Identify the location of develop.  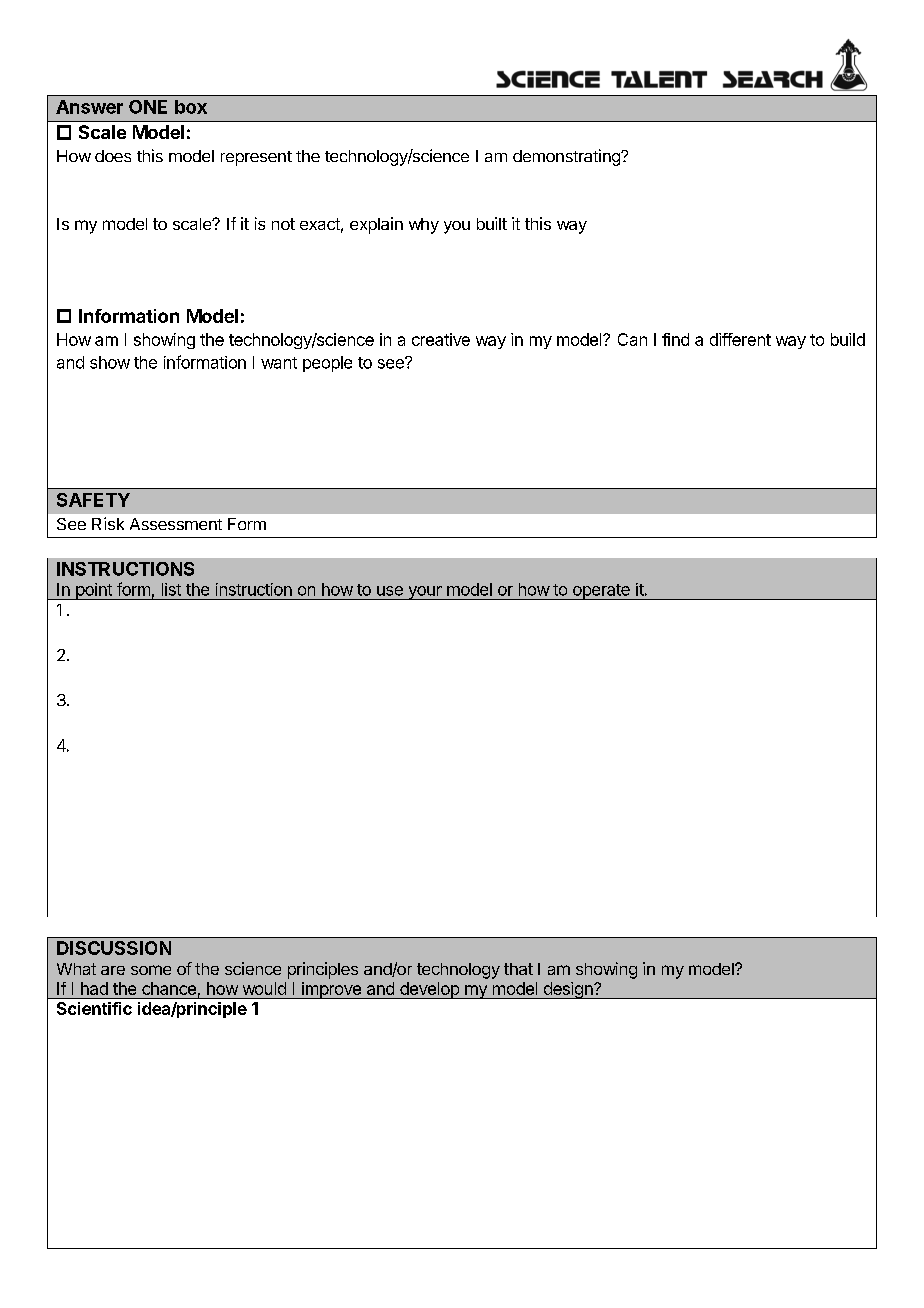
(429, 990).
